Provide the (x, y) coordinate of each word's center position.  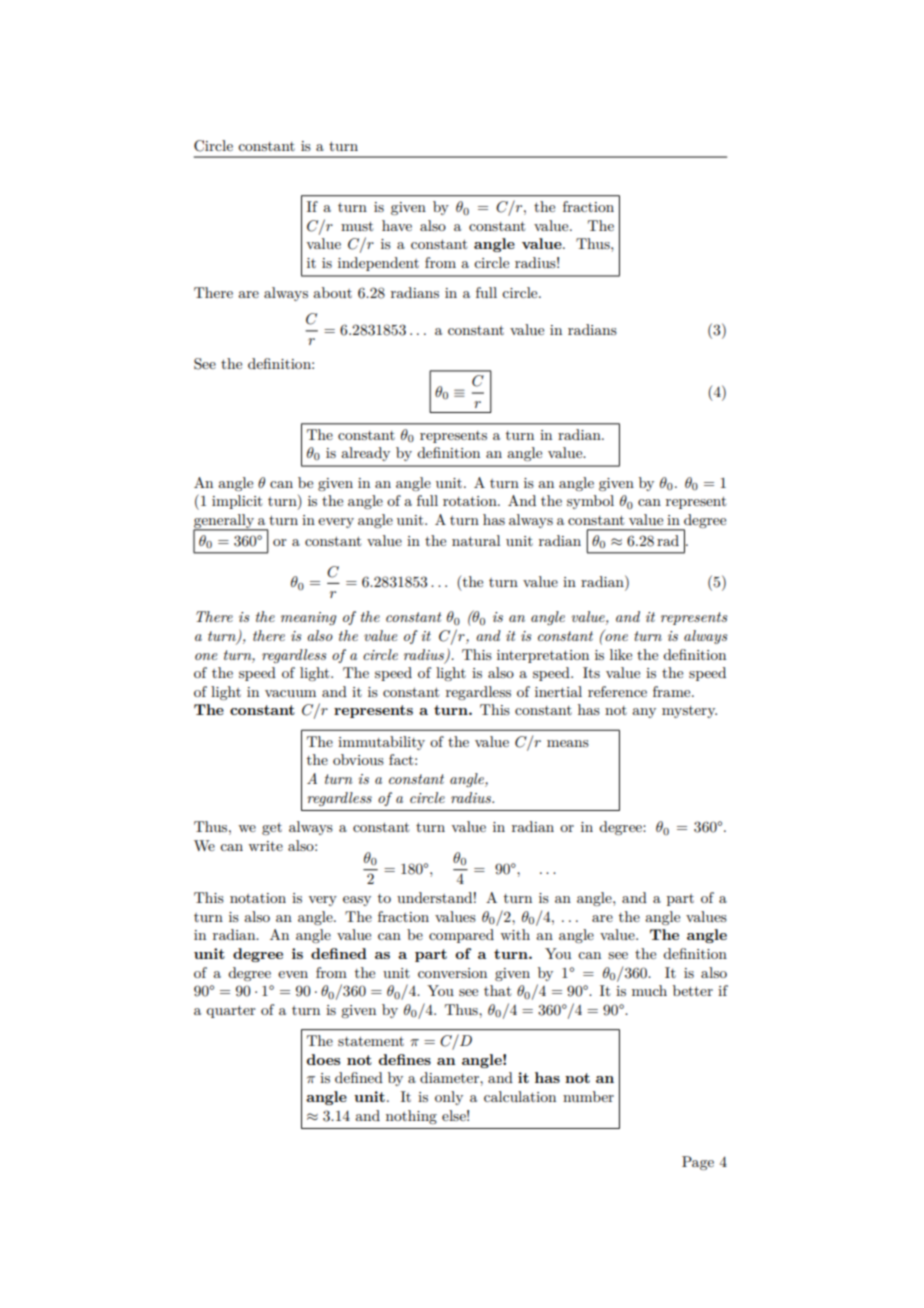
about (332, 292)
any (644, 713)
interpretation (543, 656)
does (323, 1059)
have (397, 225)
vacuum (290, 693)
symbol (590, 502)
